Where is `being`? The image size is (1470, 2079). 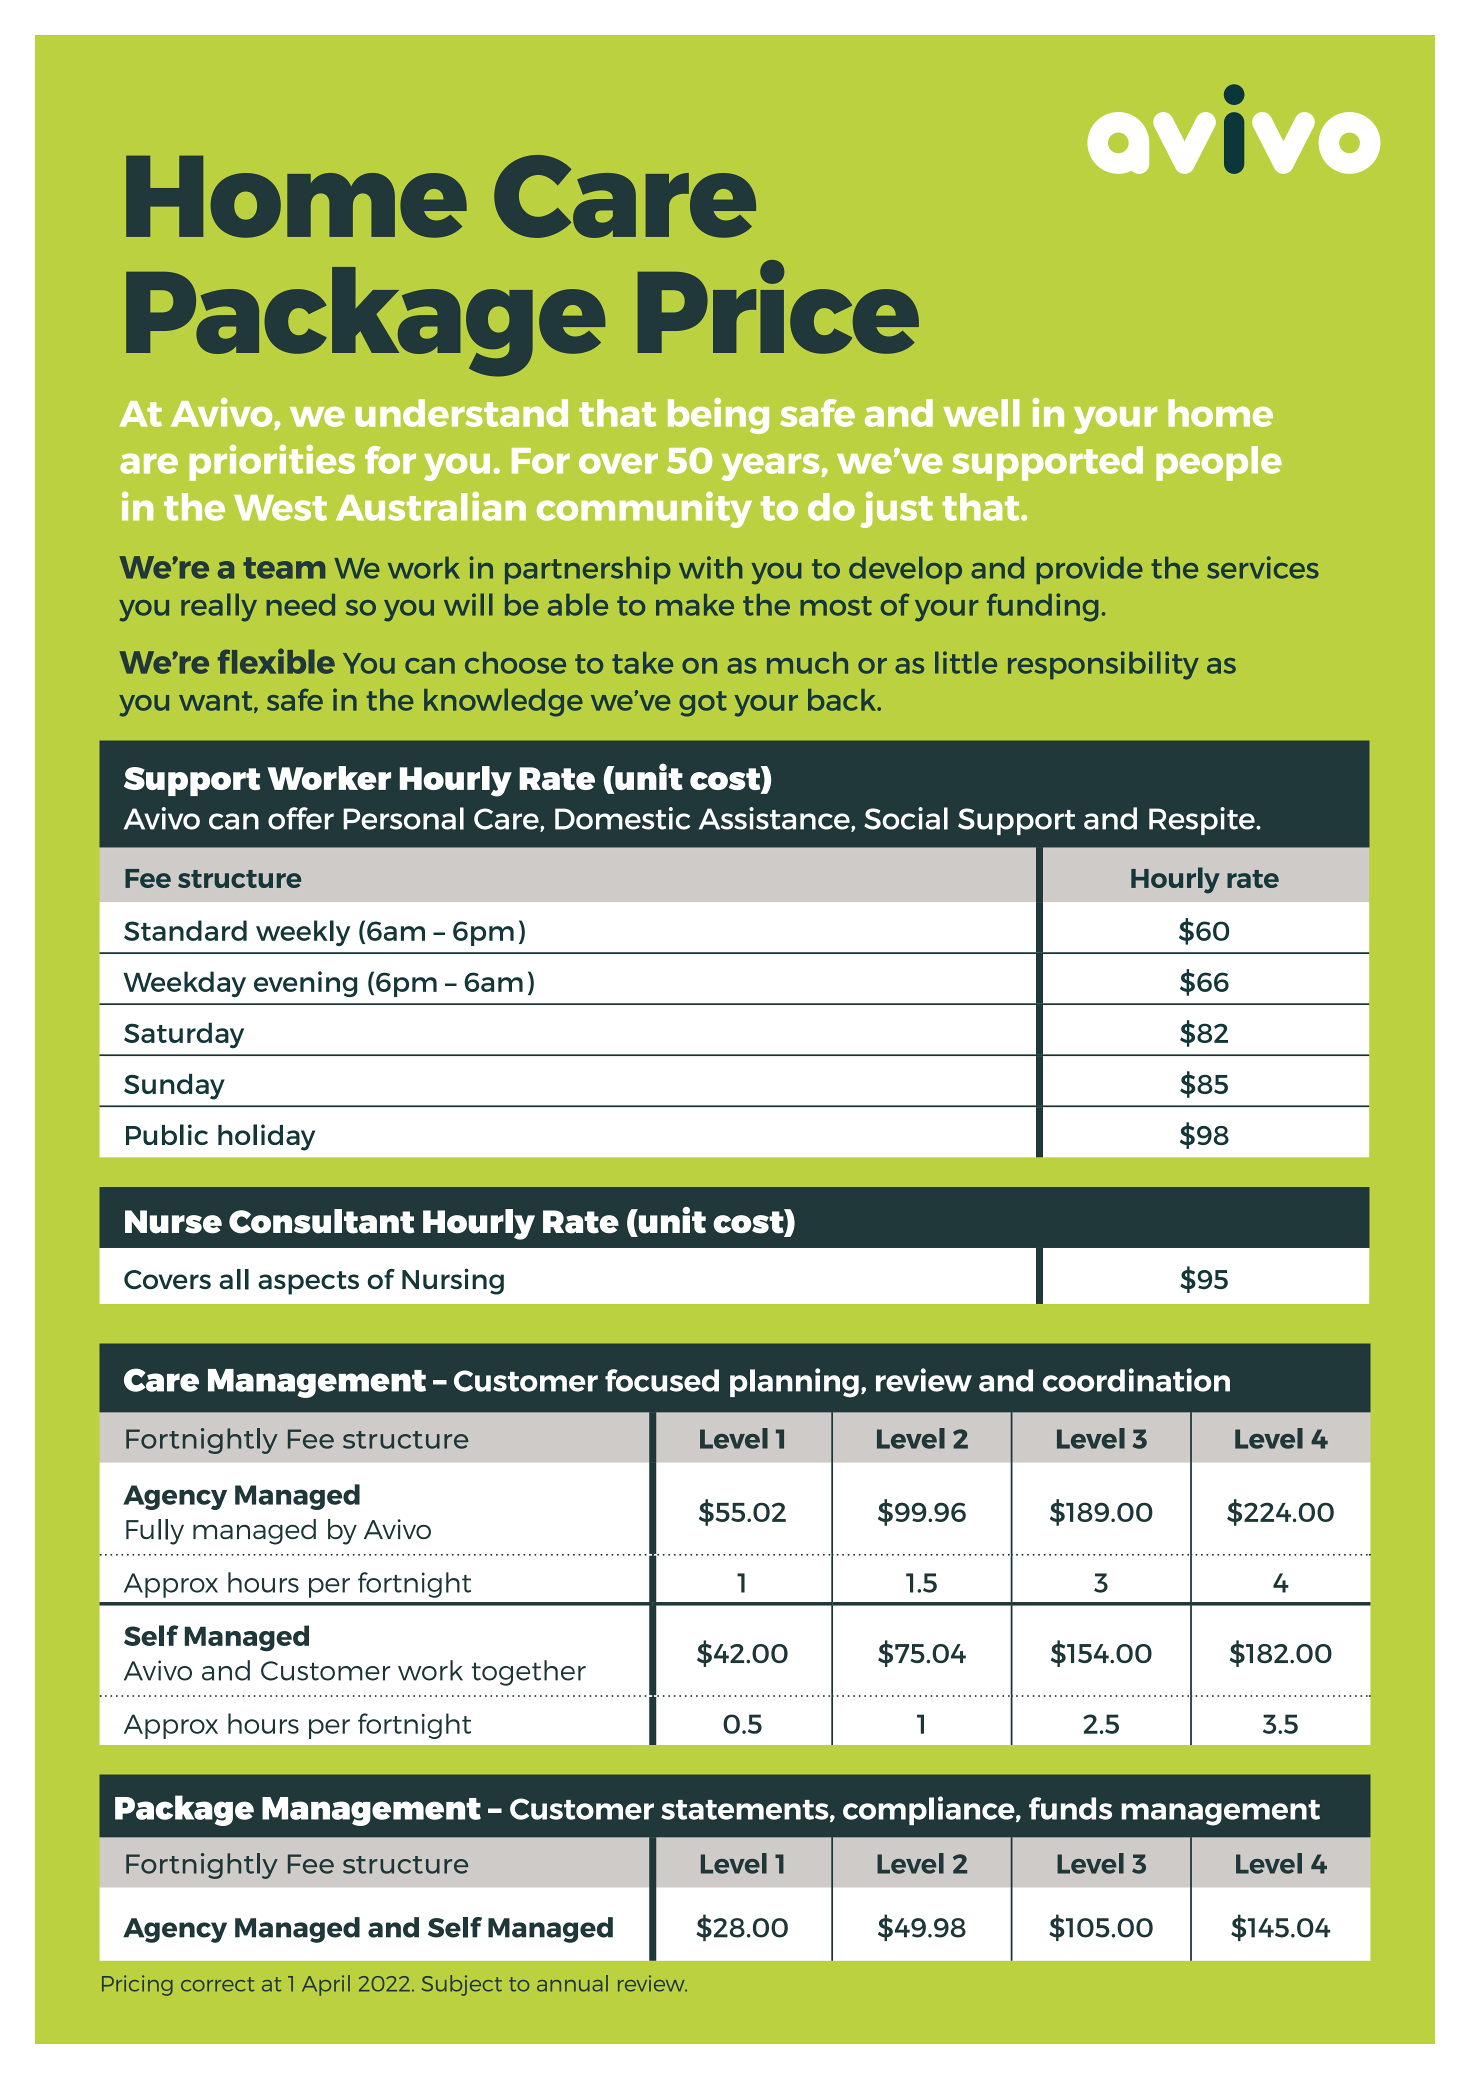 being is located at coordinates (718, 416).
